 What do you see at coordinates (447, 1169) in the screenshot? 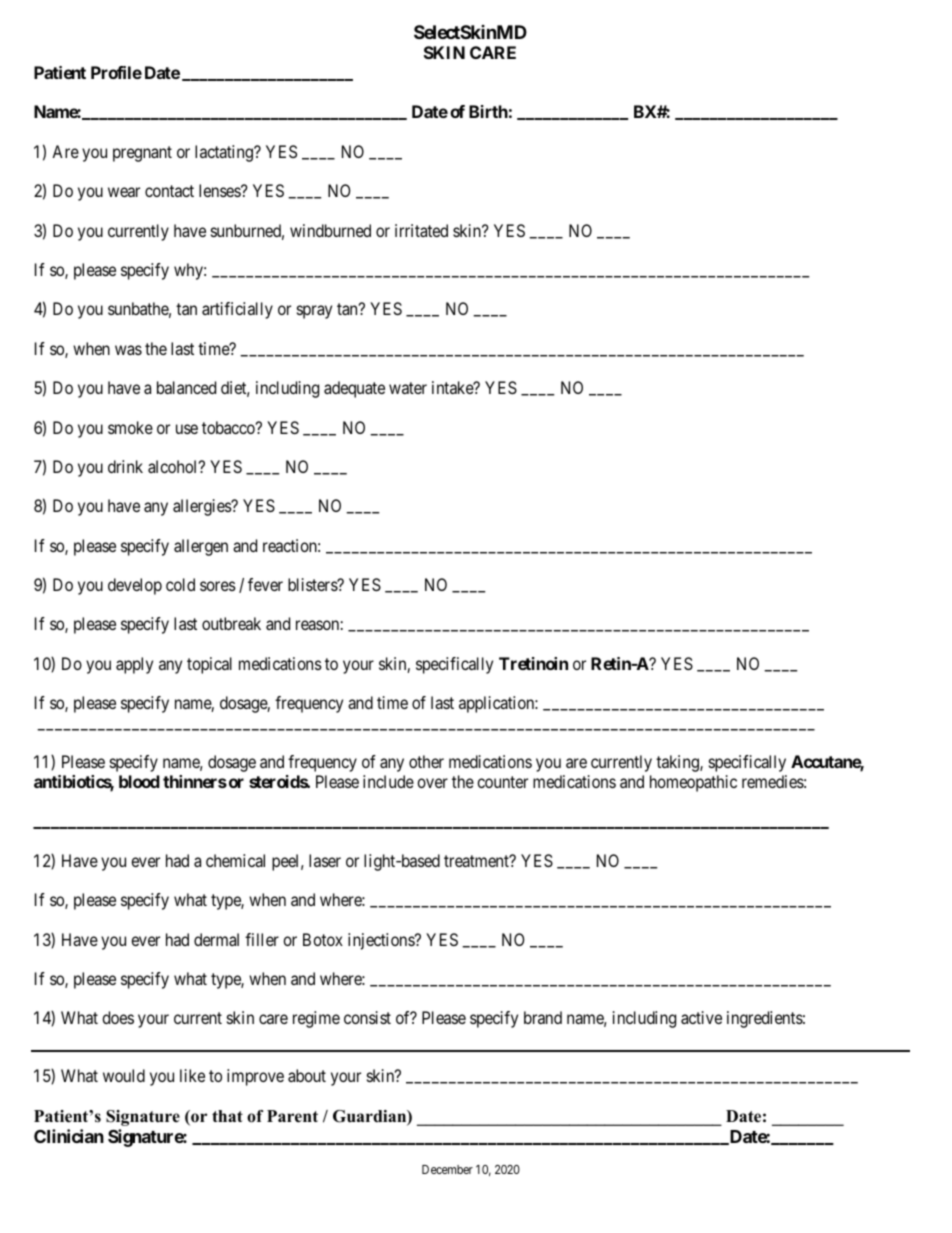
I see `December` at bounding box center [447, 1169].
